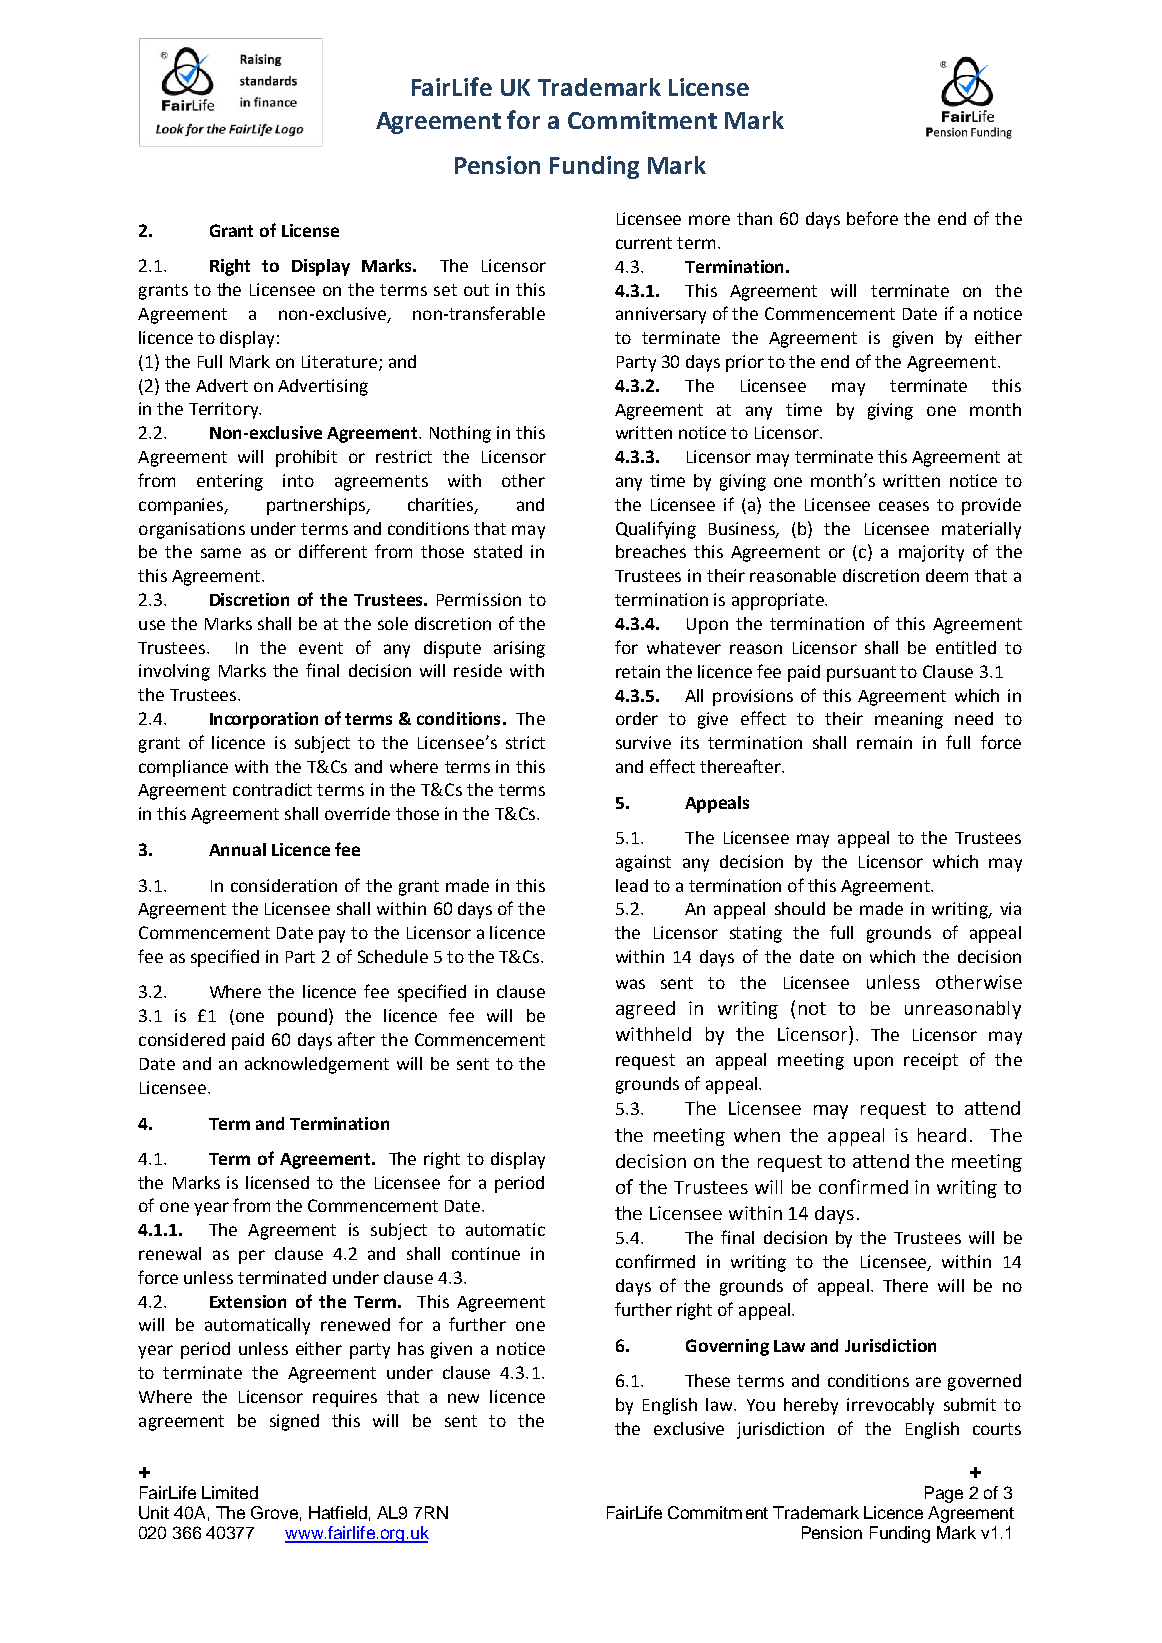 This image has width=1162, height=1643. Describe the element at coordinates (944, 1494) in the image. I see `Page` at that location.
